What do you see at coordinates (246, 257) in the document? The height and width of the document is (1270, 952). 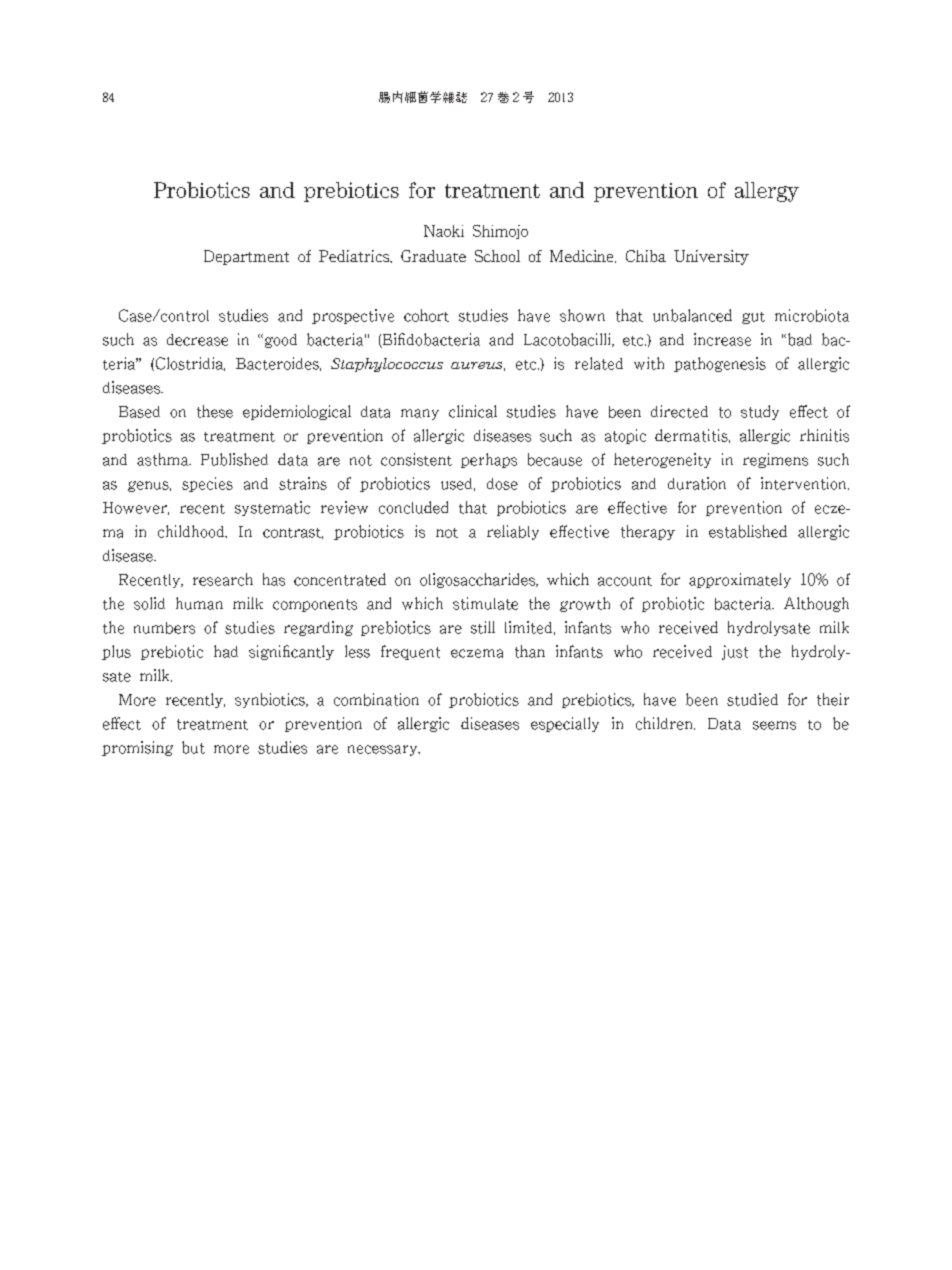 I see `Department` at bounding box center [246, 257].
